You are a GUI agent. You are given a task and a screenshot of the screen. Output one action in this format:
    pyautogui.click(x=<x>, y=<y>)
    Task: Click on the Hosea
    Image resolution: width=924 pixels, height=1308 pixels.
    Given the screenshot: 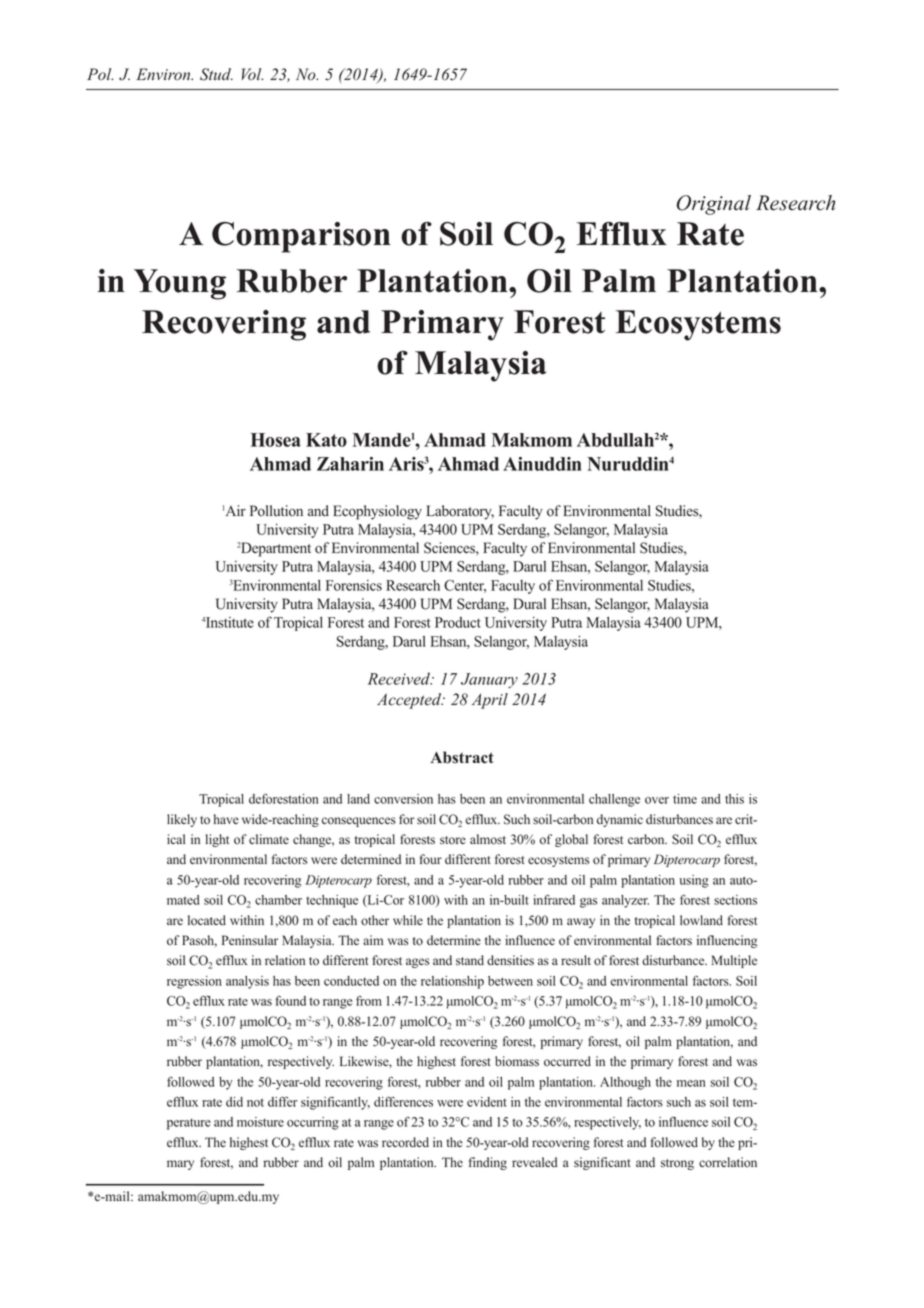 What is the action you would take?
    pyautogui.click(x=276, y=440)
